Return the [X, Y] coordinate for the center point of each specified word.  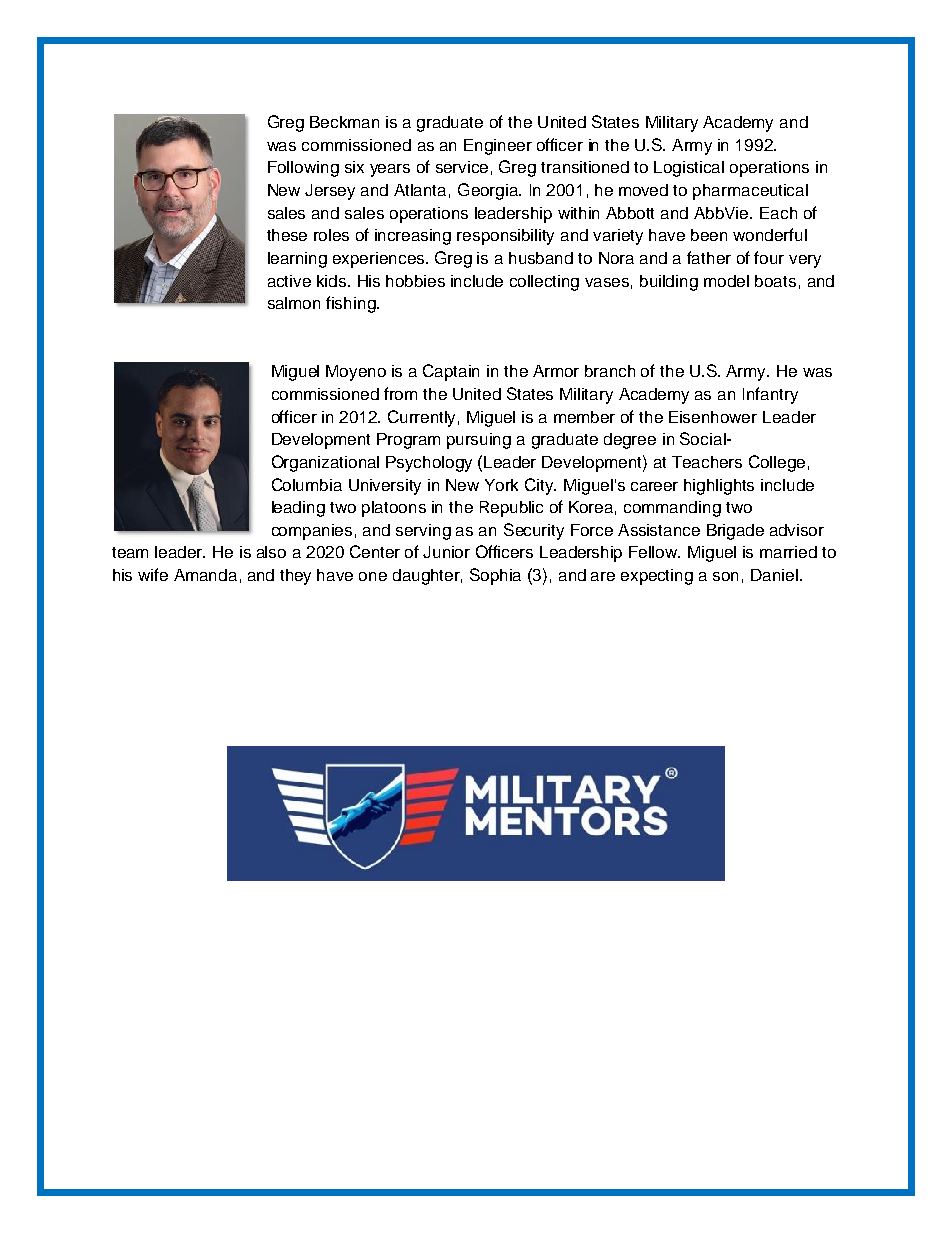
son [725, 576]
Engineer [498, 147]
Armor [556, 371]
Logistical [689, 169]
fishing [352, 304]
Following [303, 169]
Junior [446, 552]
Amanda [205, 575]
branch [610, 371]
